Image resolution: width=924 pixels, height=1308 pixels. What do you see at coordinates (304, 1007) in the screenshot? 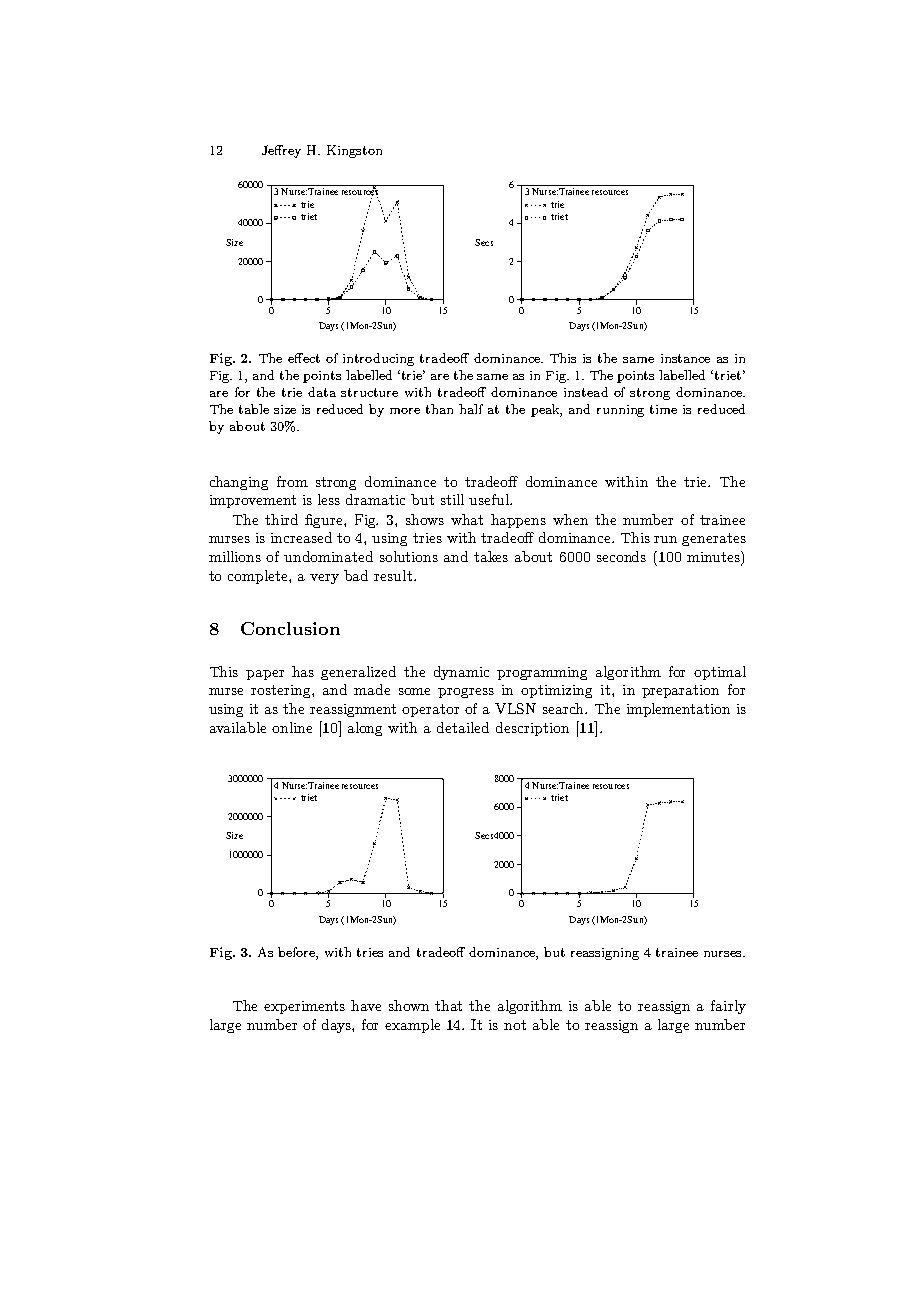
I see `experiments` at bounding box center [304, 1007].
